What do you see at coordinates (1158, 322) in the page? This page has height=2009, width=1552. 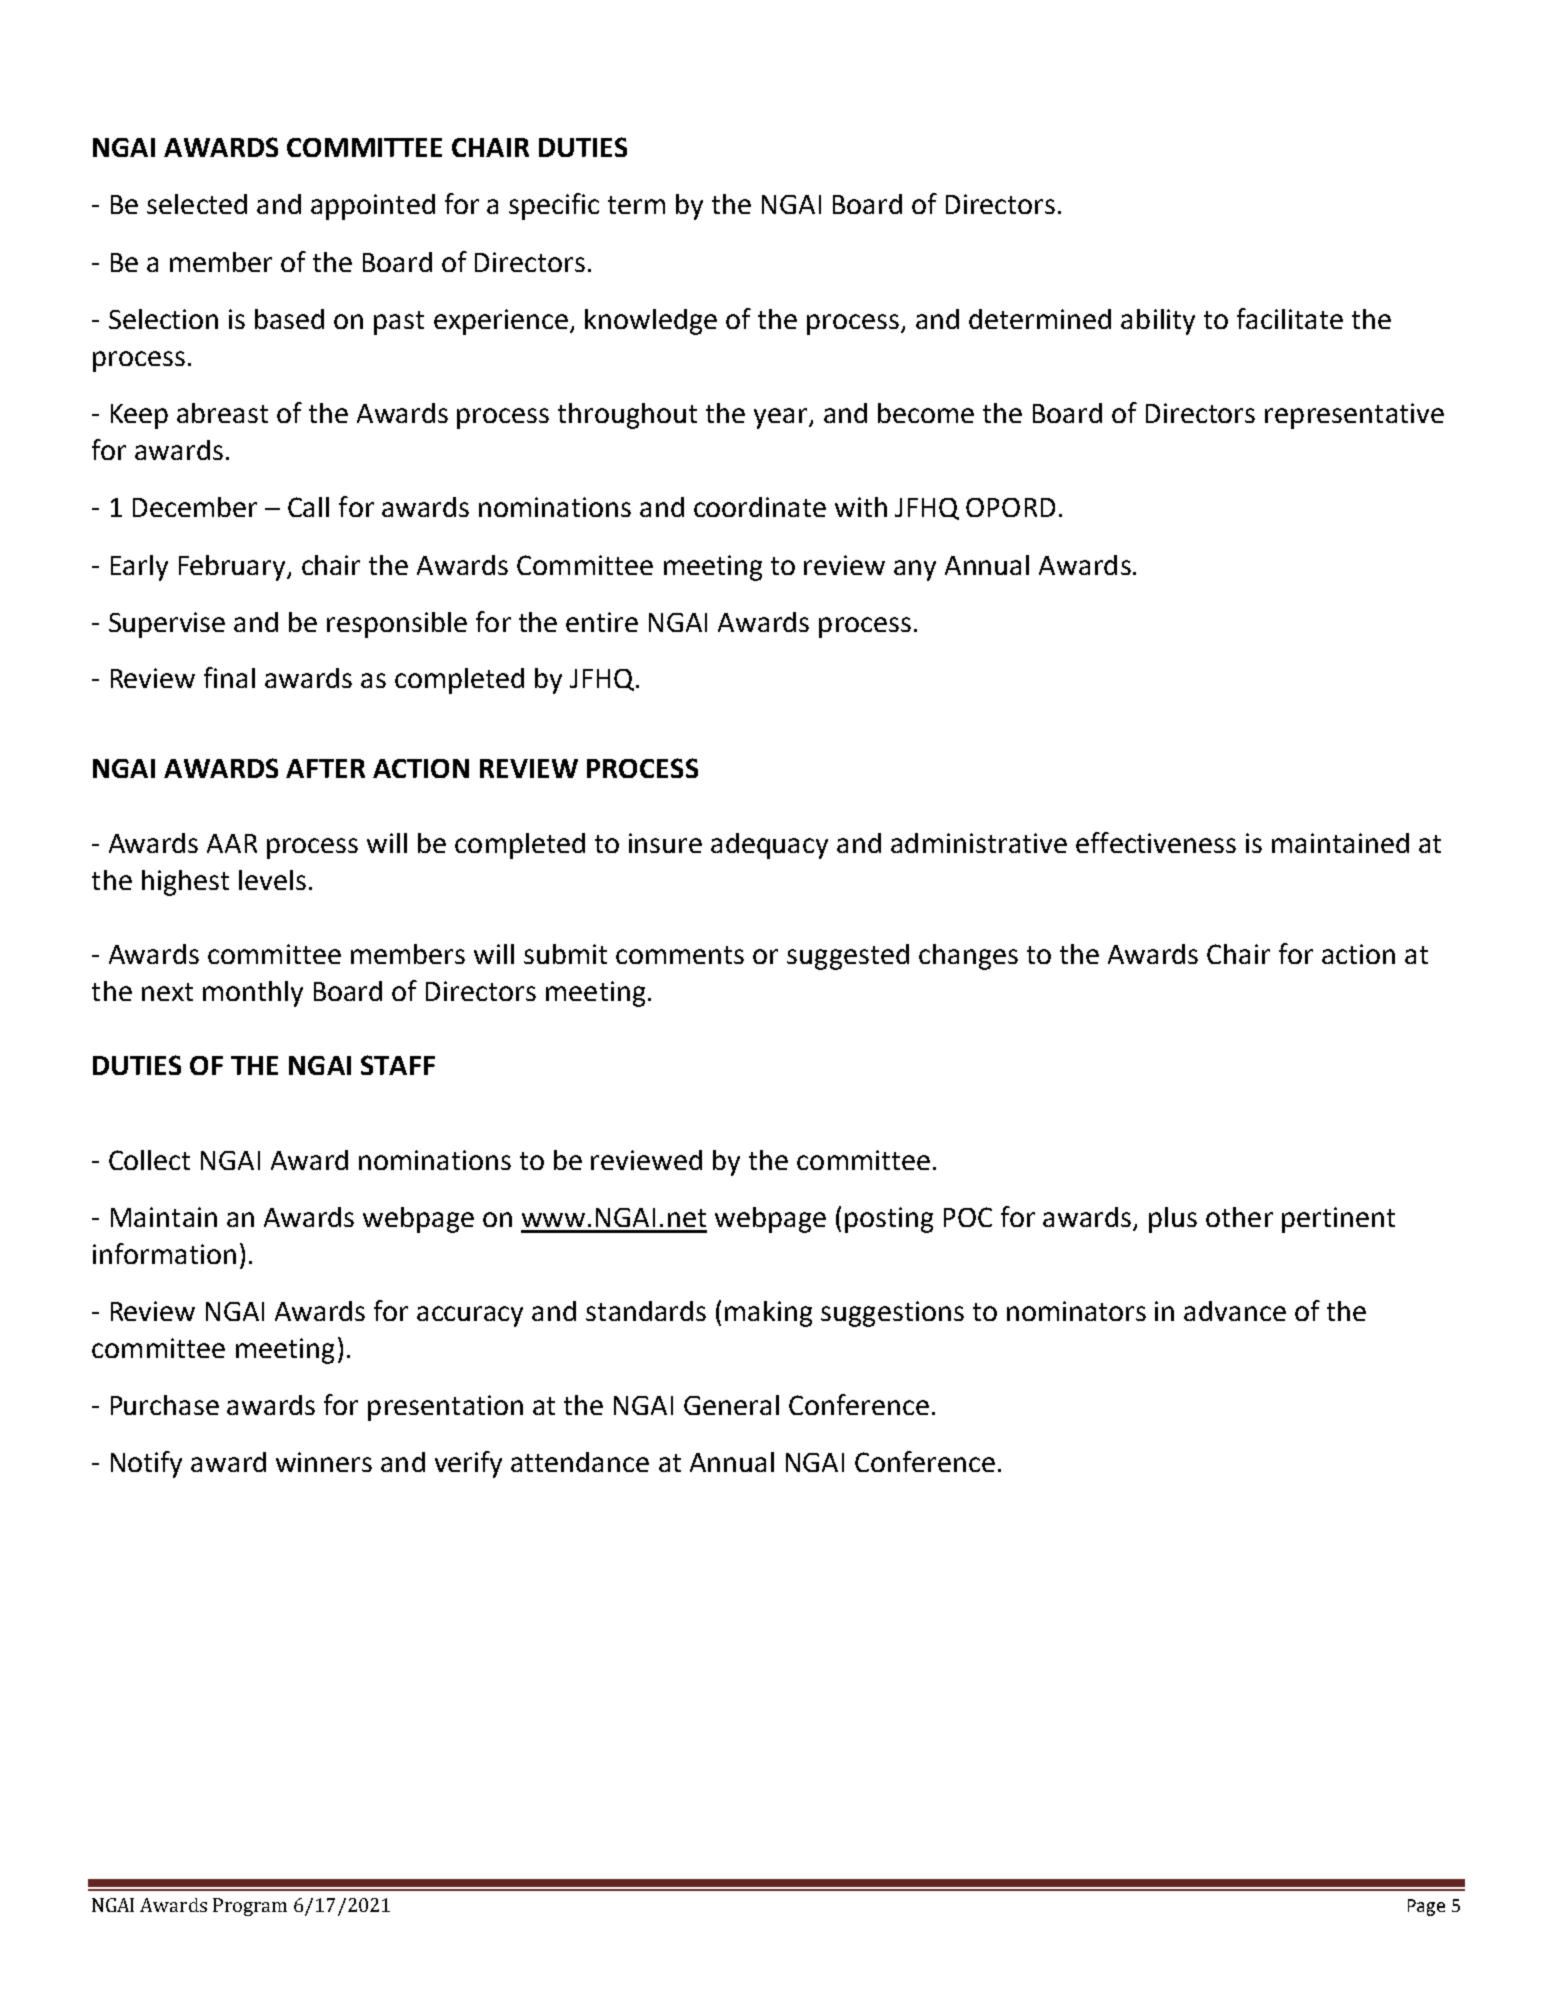 I see `ability` at bounding box center [1158, 322].
